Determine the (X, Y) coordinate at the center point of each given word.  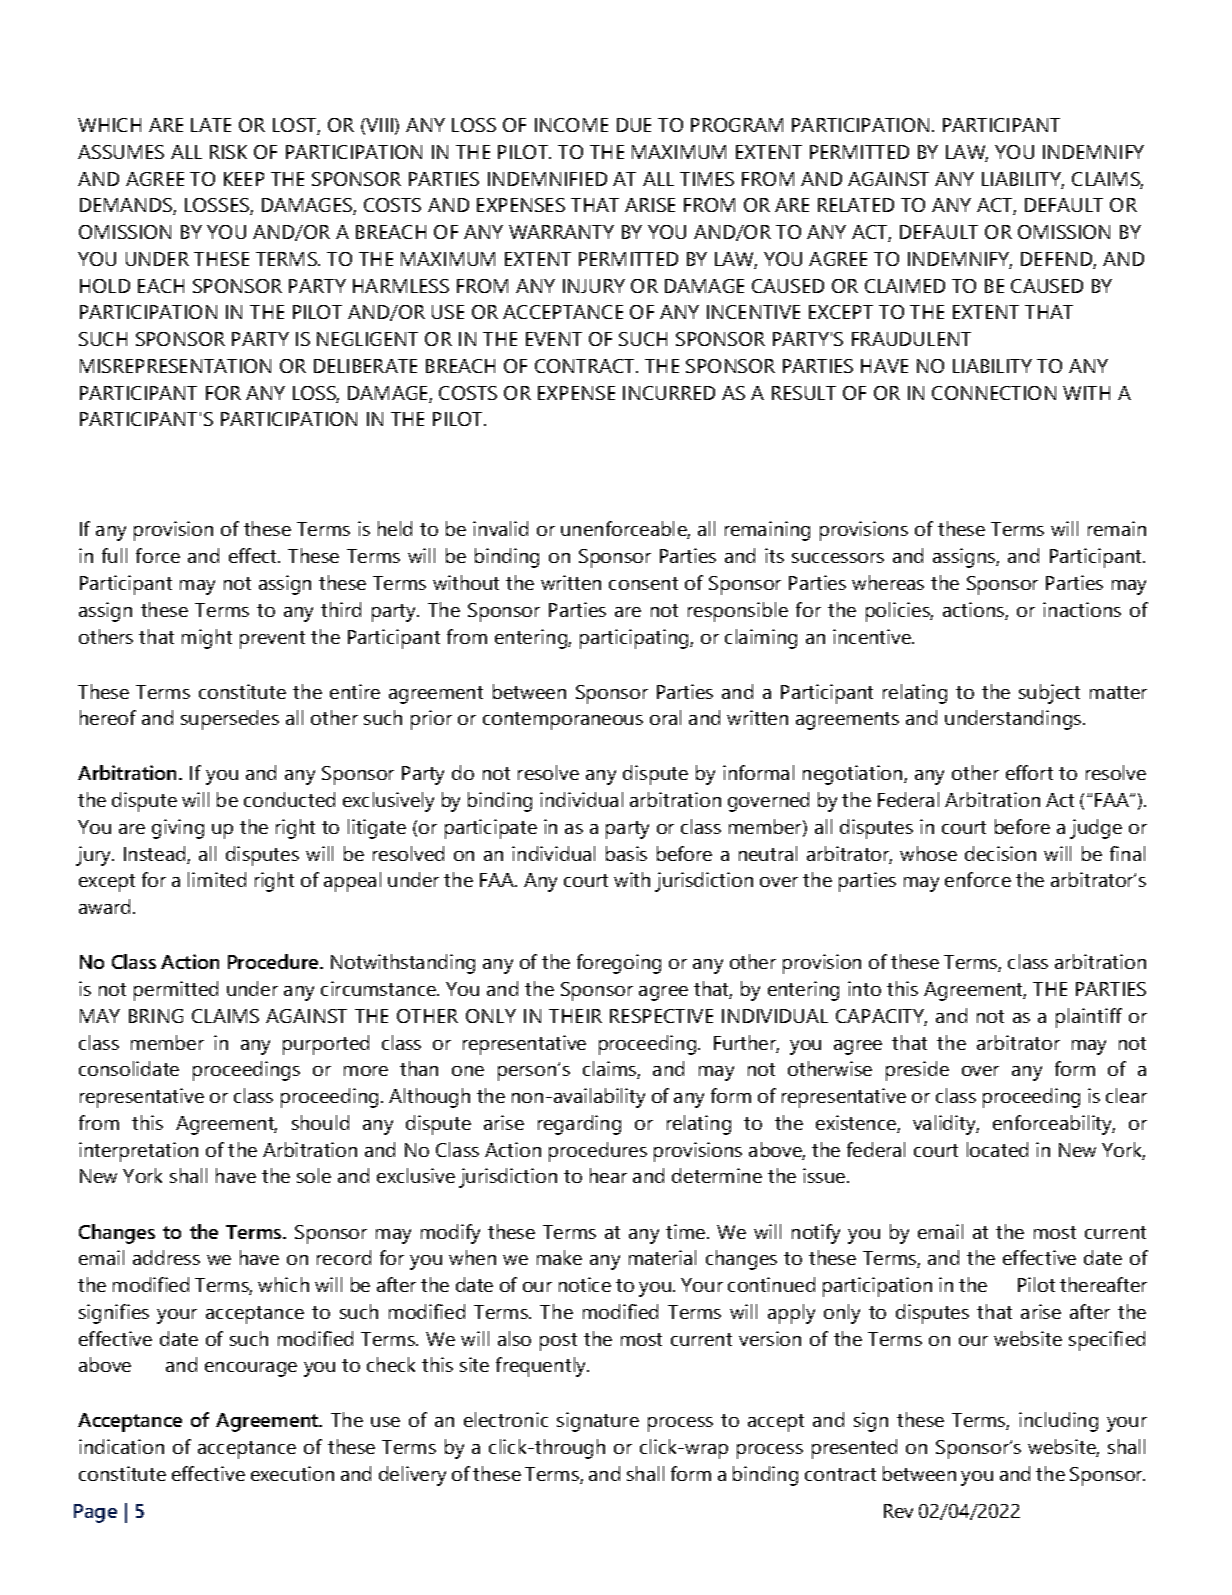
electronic (506, 1419)
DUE (634, 125)
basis (626, 853)
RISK (228, 152)
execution (292, 1473)
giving (178, 829)
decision (1000, 853)
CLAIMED (905, 286)
